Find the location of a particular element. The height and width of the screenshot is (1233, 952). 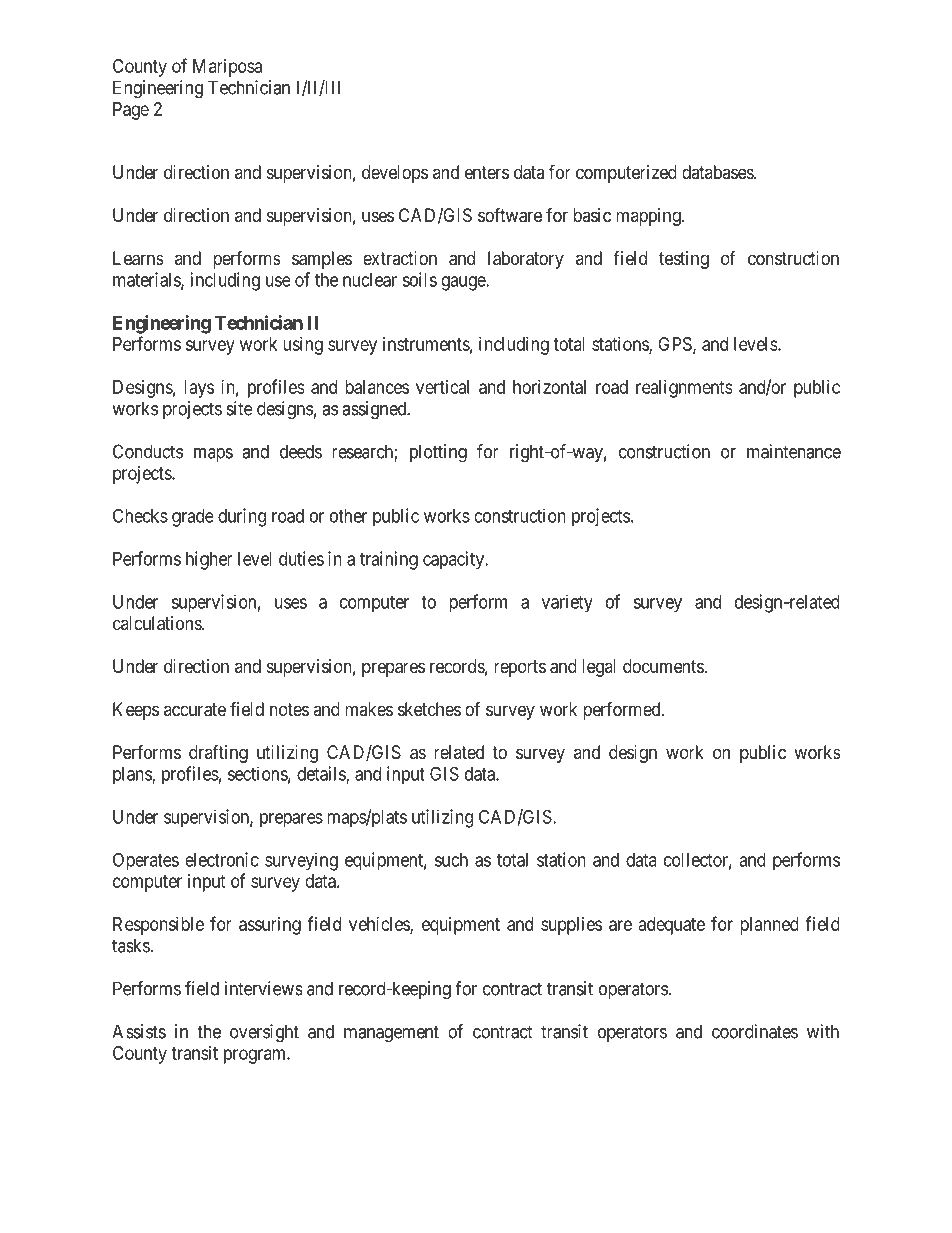

higher is located at coordinates (209, 560).
